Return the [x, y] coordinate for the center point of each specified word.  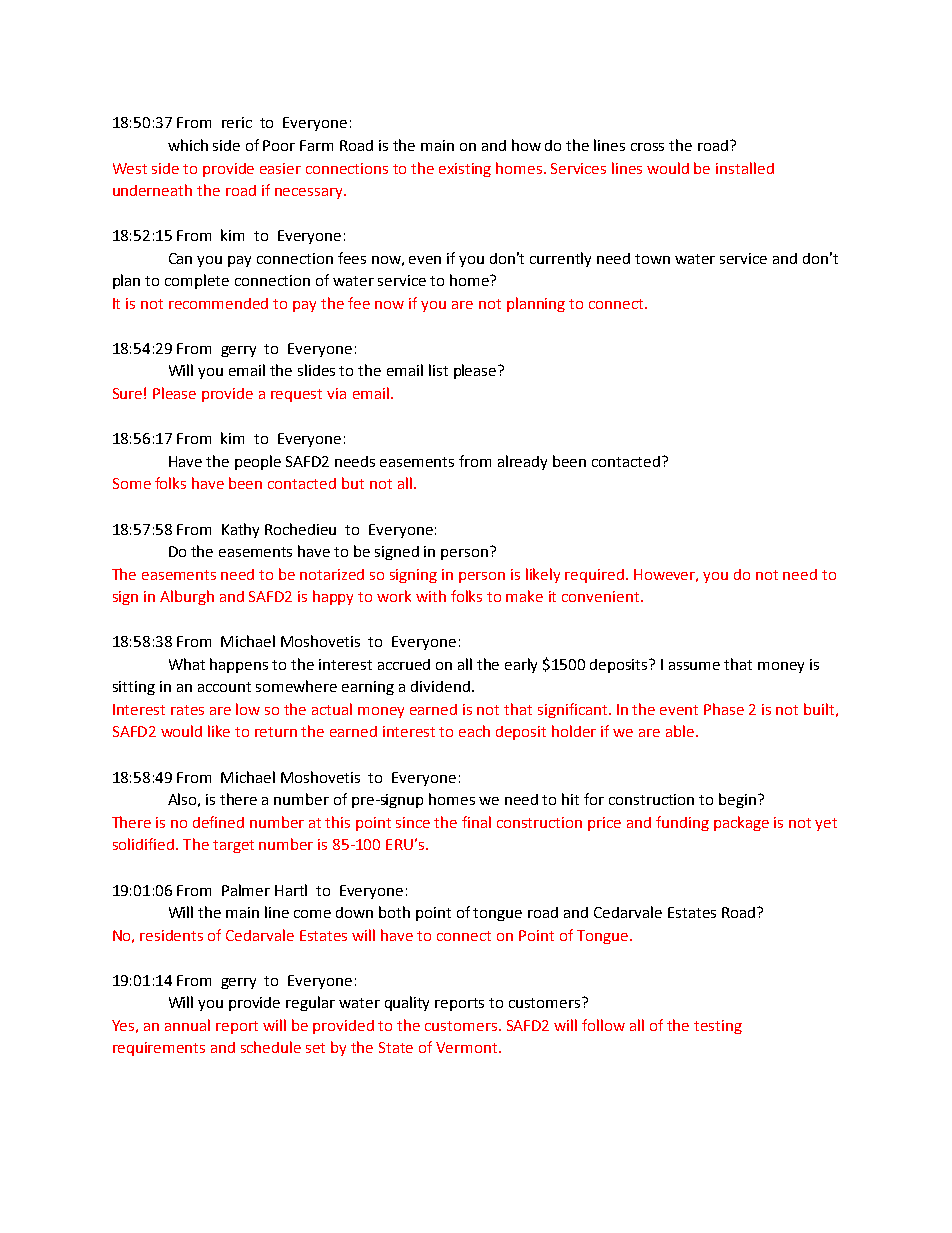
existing [465, 170]
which [188, 145]
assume [694, 666]
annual [187, 1025]
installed [745, 168]
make [524, 596]
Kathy [240, 530]
